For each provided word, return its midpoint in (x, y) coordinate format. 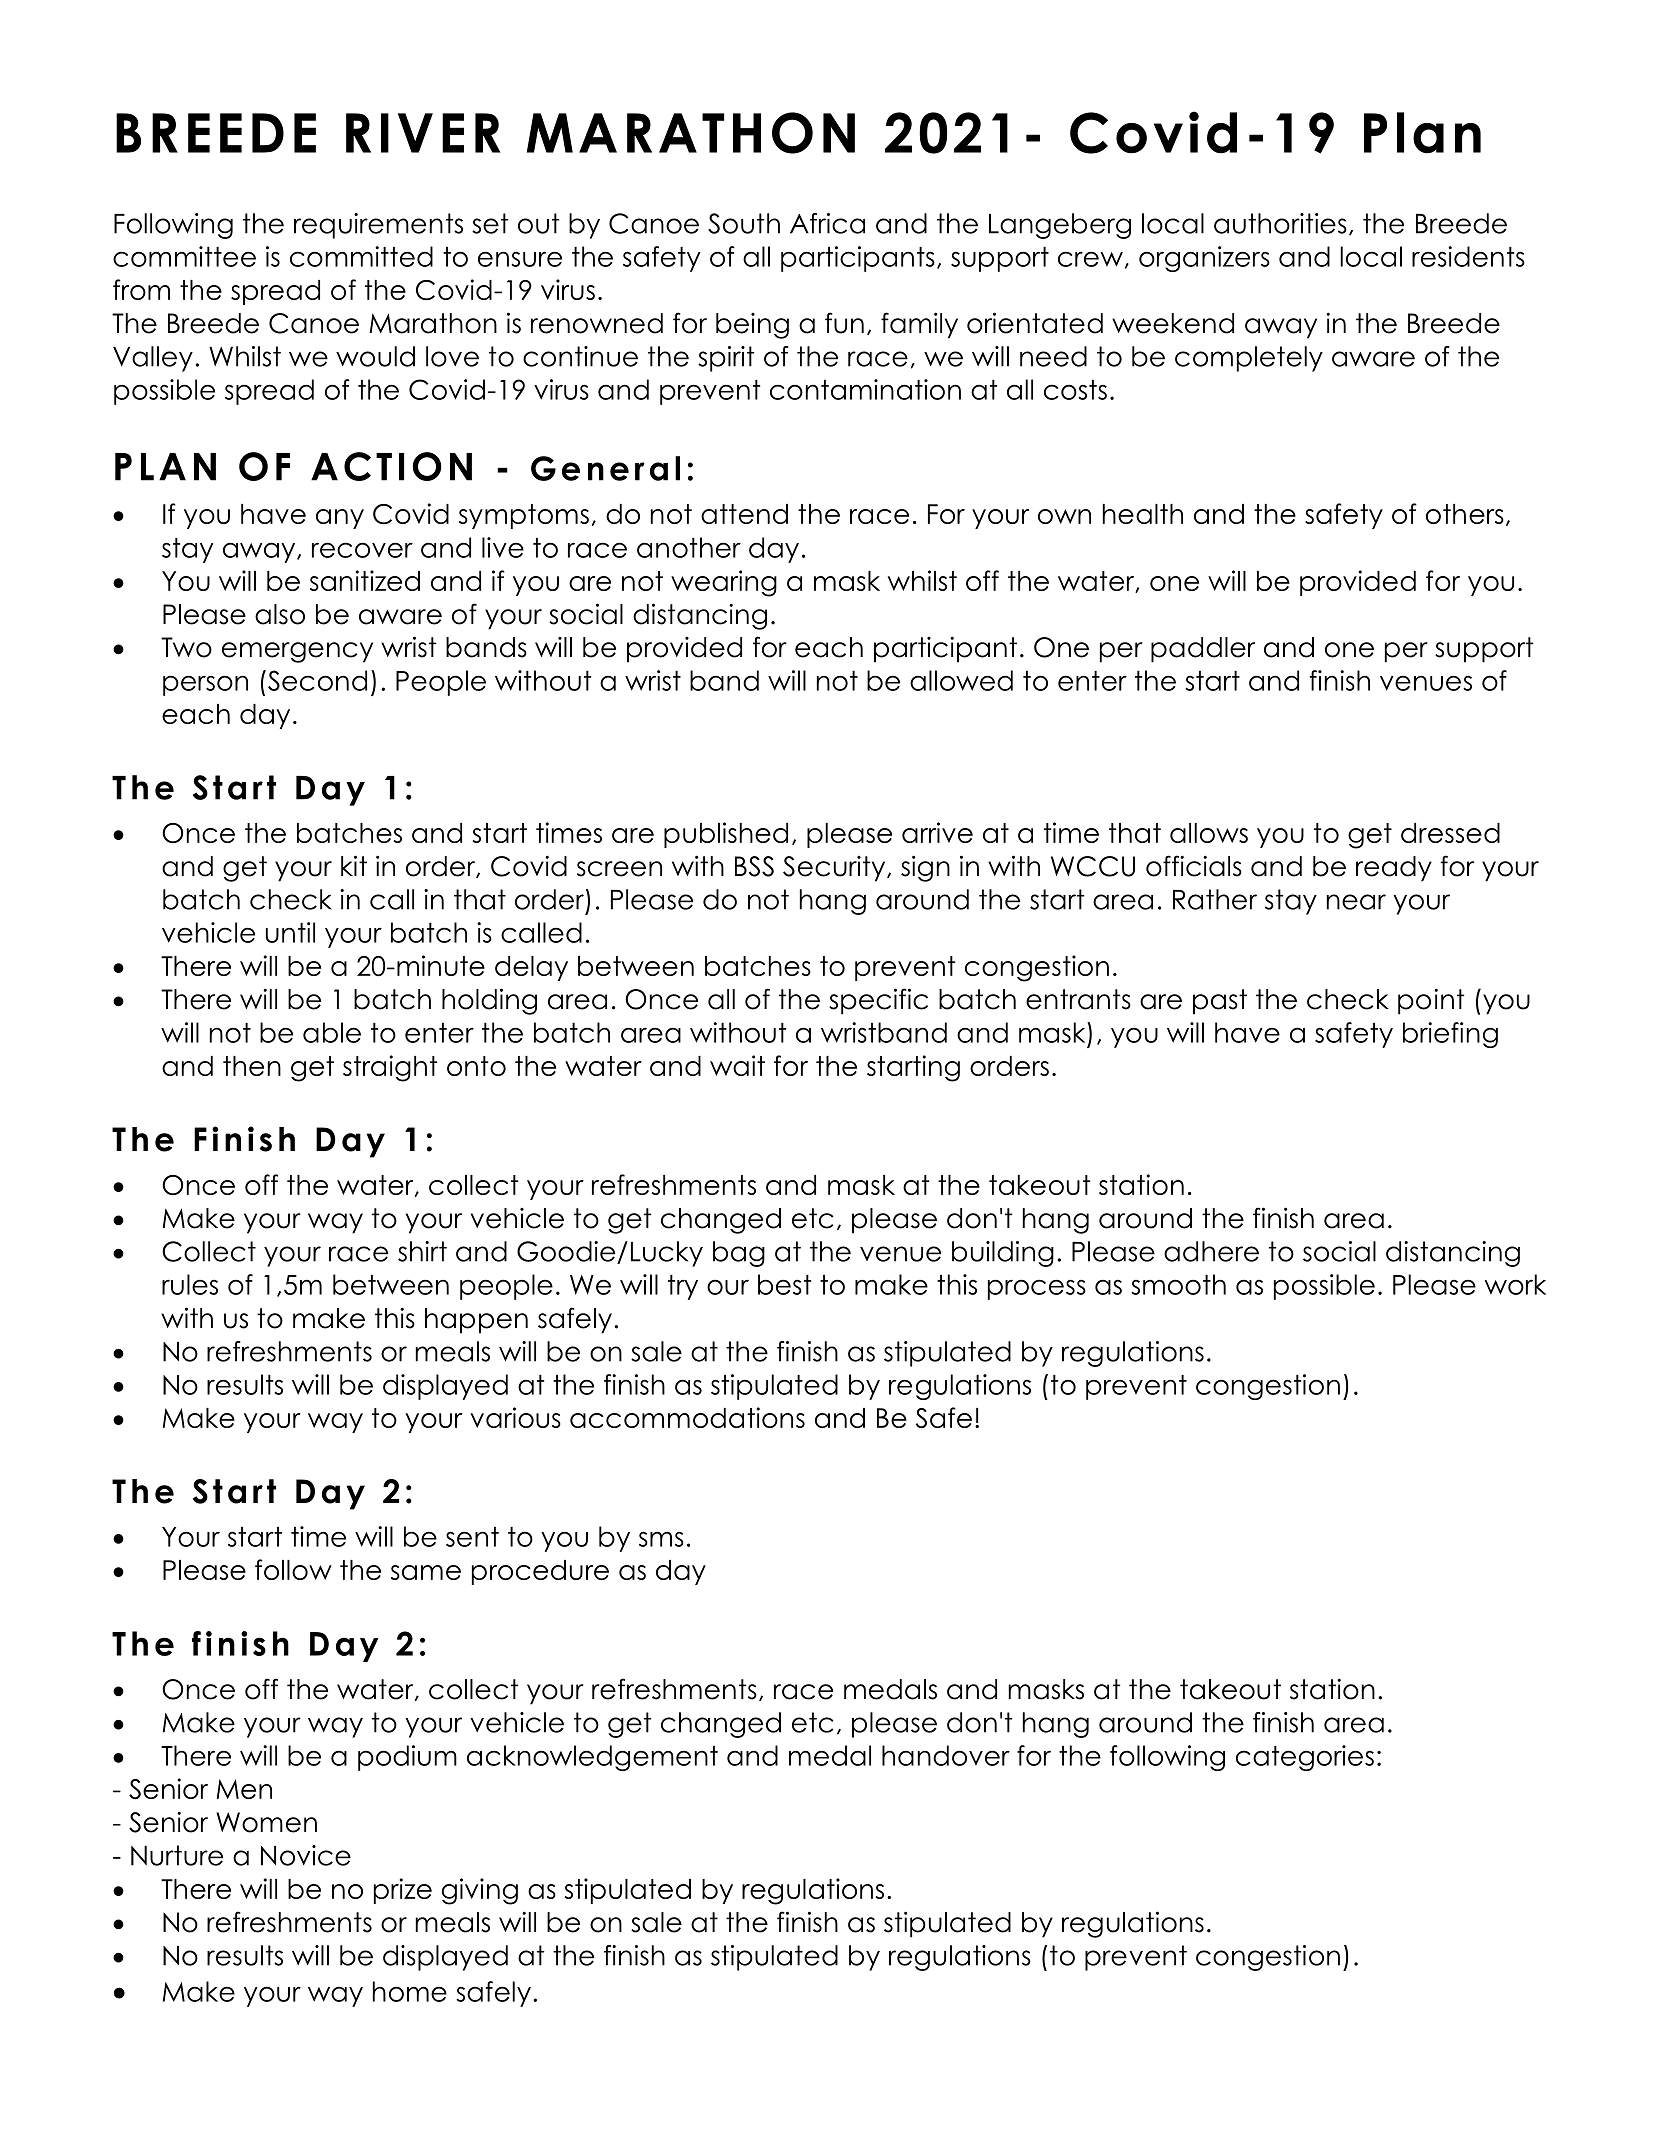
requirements (378, 226)
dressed (1450, 833)
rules (190, 1284)
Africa (827, 223)
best (784, 1284)
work (1515, 1284)
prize (403, 1891)
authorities (1280, 223)
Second (317, 680)
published (726, 835)
